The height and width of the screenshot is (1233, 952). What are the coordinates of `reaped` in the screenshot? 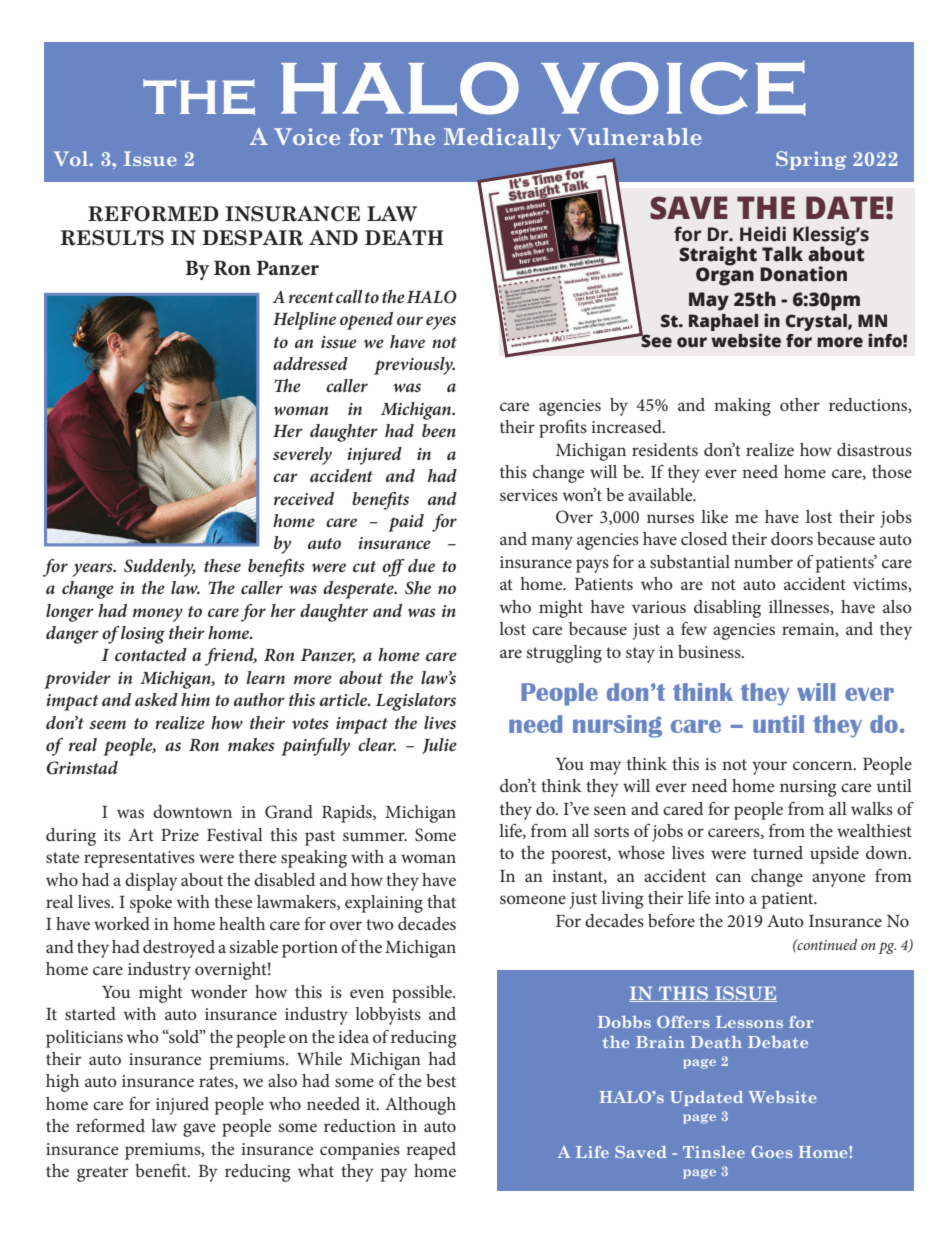 It's located at (431, 1151).
